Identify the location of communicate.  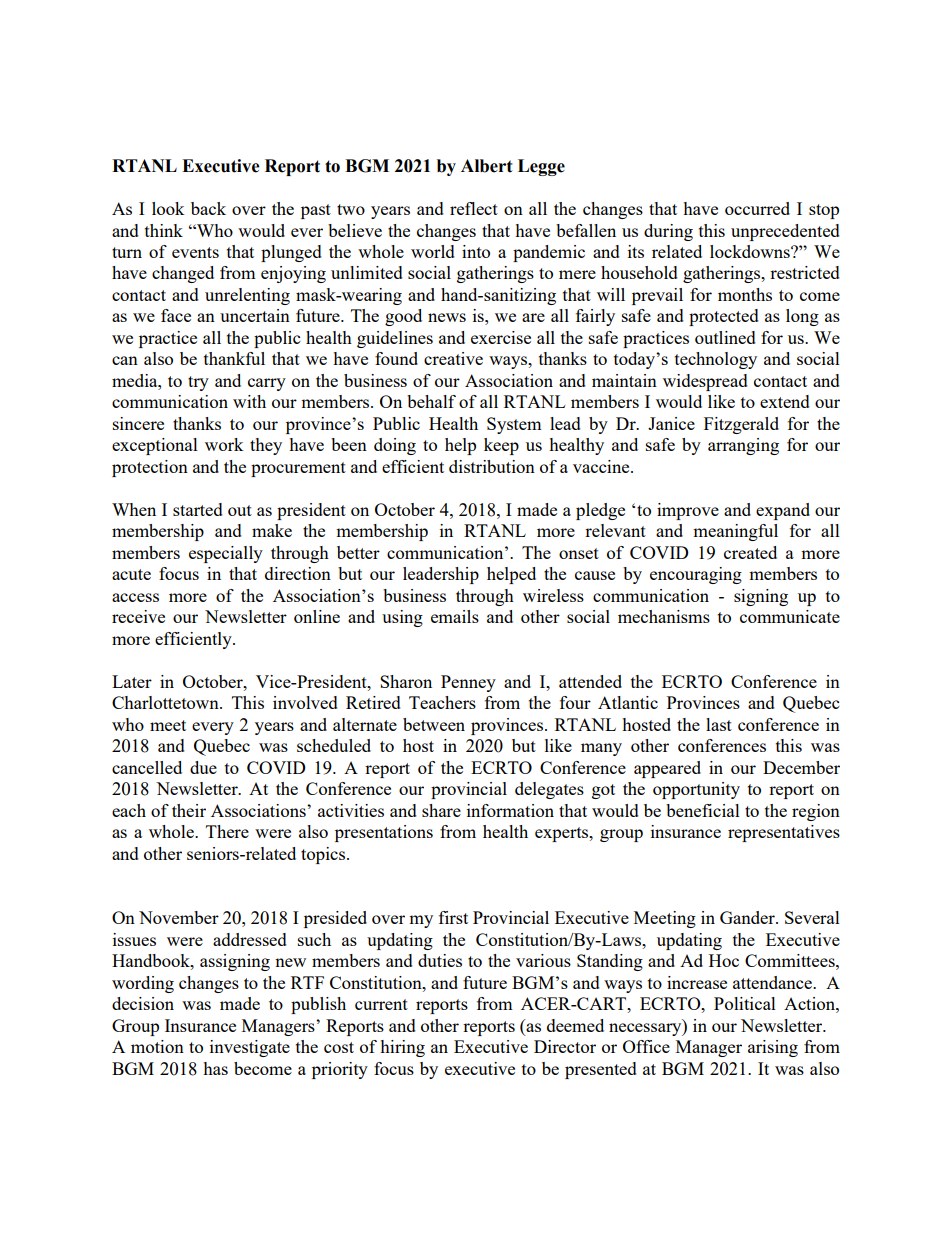
(790, 616).
